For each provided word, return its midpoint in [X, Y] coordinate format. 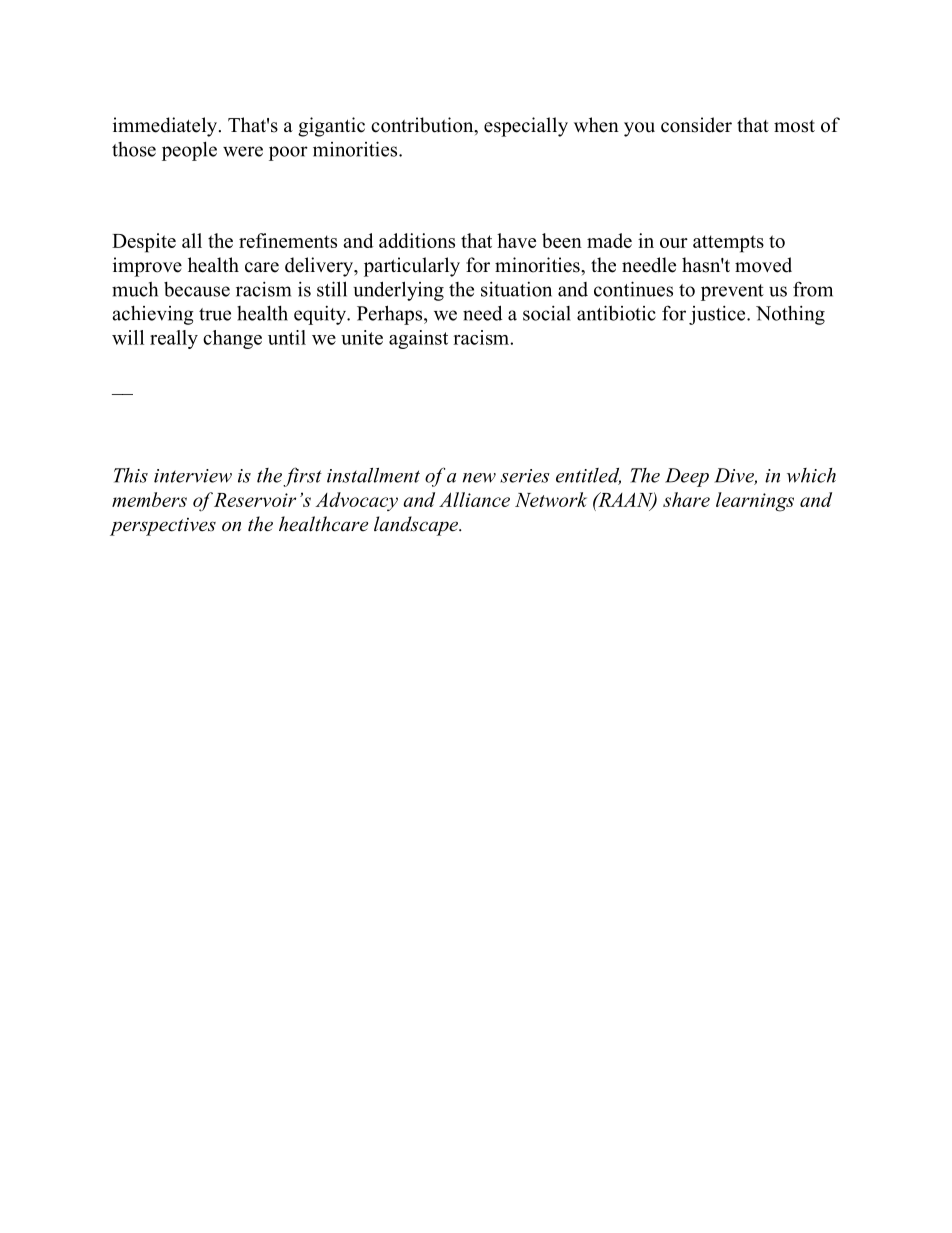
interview [193, 476]
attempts [728, 244]
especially [526, 127]
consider [696, 125]
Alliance [474, 499]
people [189, 151]
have [516, 240]
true [215, 314]
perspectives [163, 527]
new [479, 478]
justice [718, 315]
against [418, 339]
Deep [687, 477]
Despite [144, 243]
